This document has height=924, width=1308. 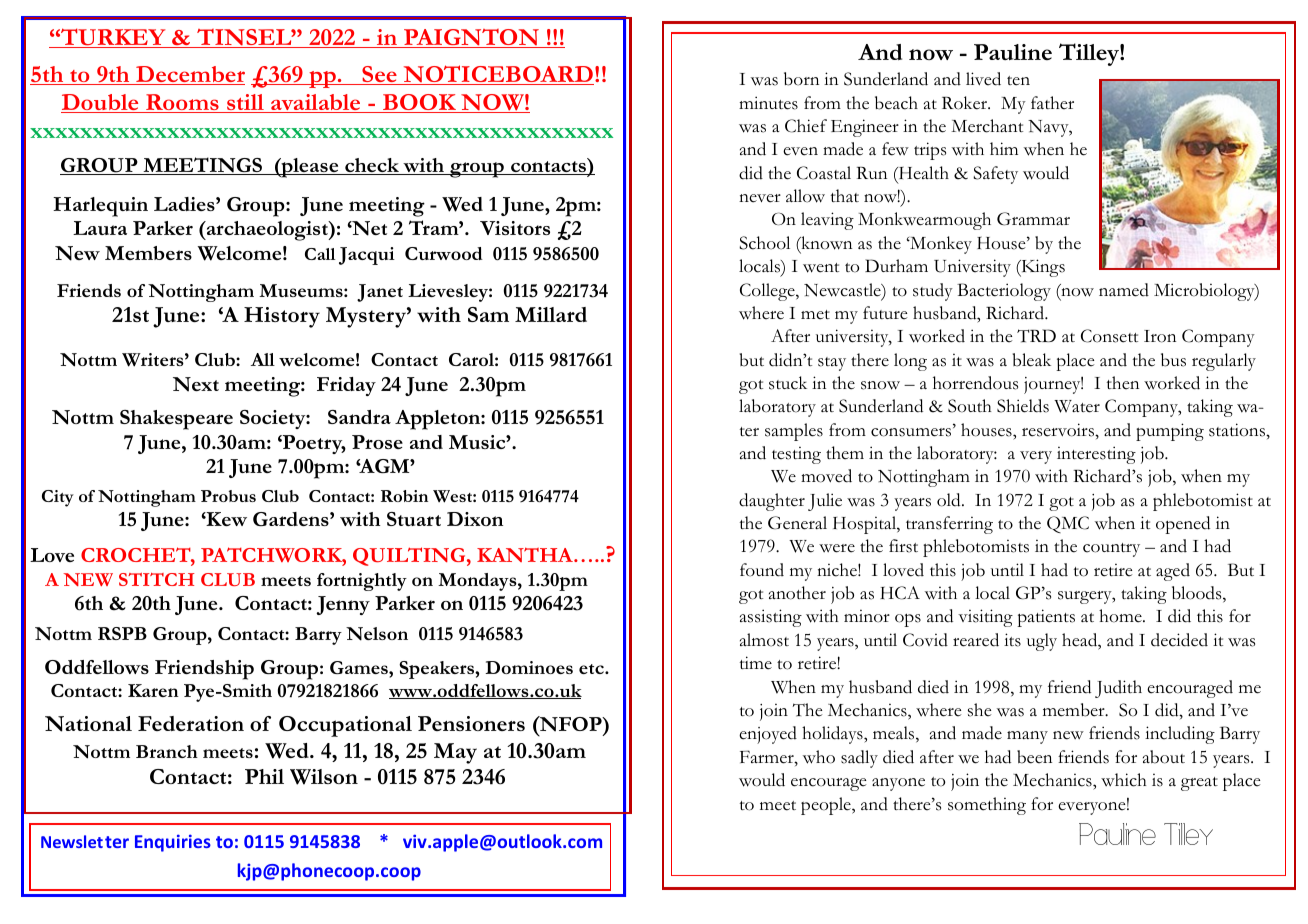 I want to click on then, so click(x=1123, y=383).
